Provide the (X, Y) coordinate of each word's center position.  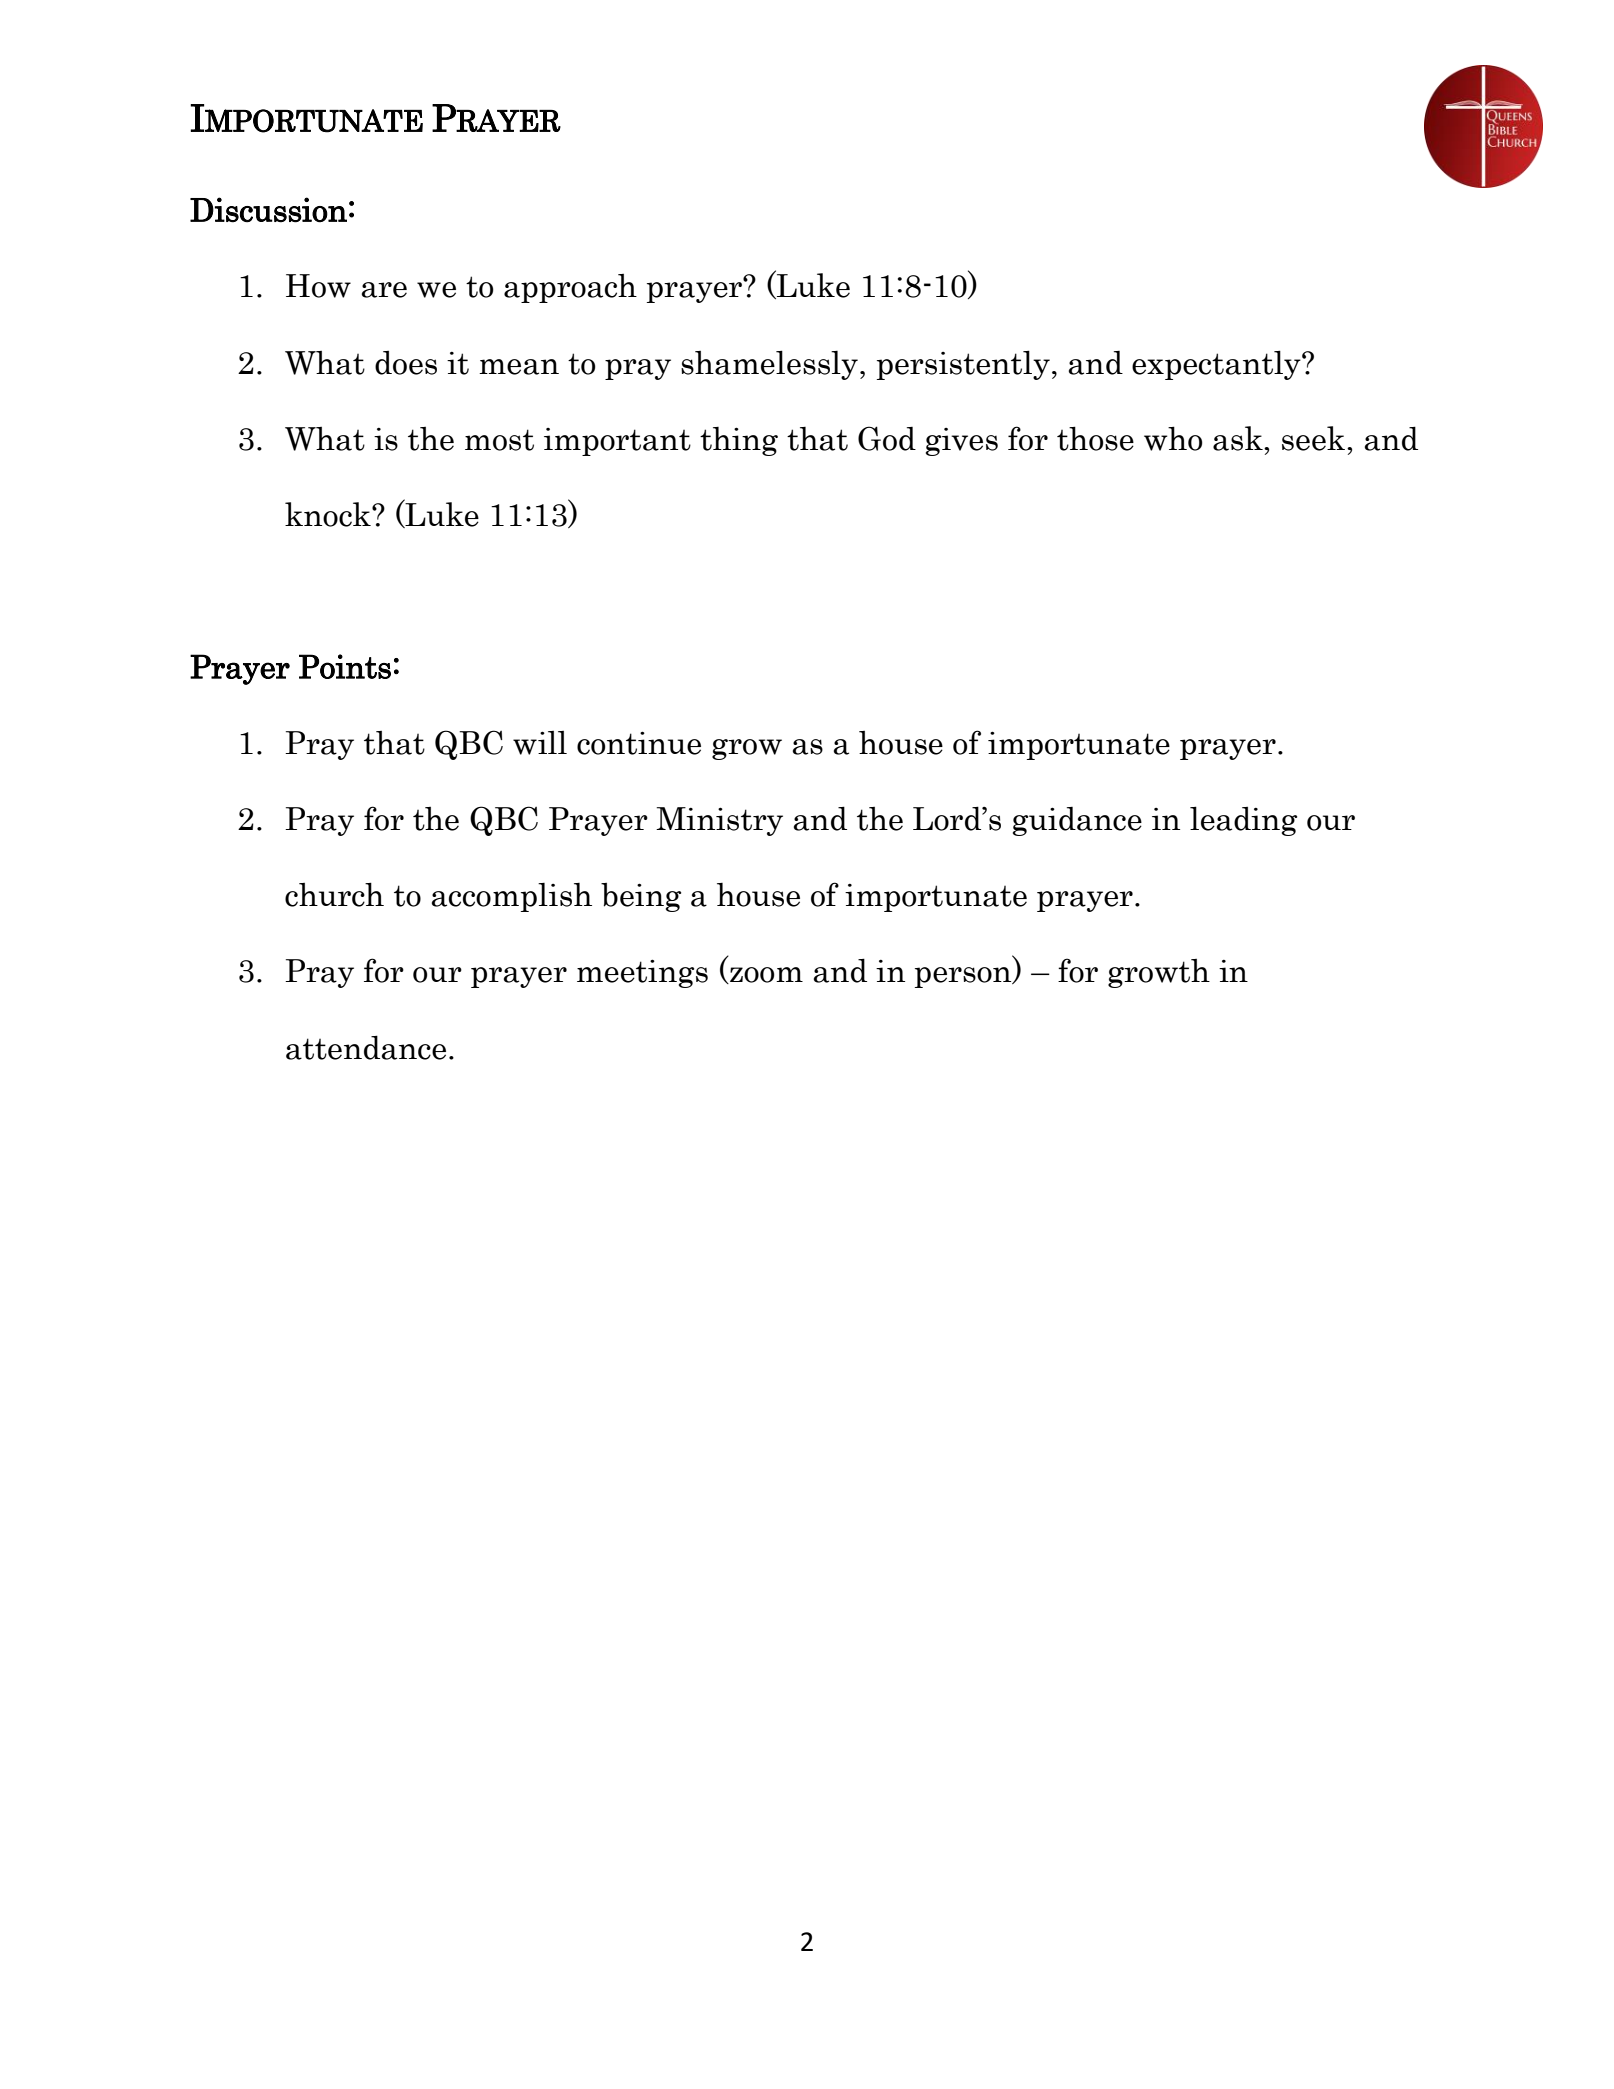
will (540, 743)
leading (1243, 821)
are (384, 290)
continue (639, 743)
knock (329, 514)
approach (570, 288)
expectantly (1217, 365)
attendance (366, 1047)
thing (739, 441)
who (1173, 438)
